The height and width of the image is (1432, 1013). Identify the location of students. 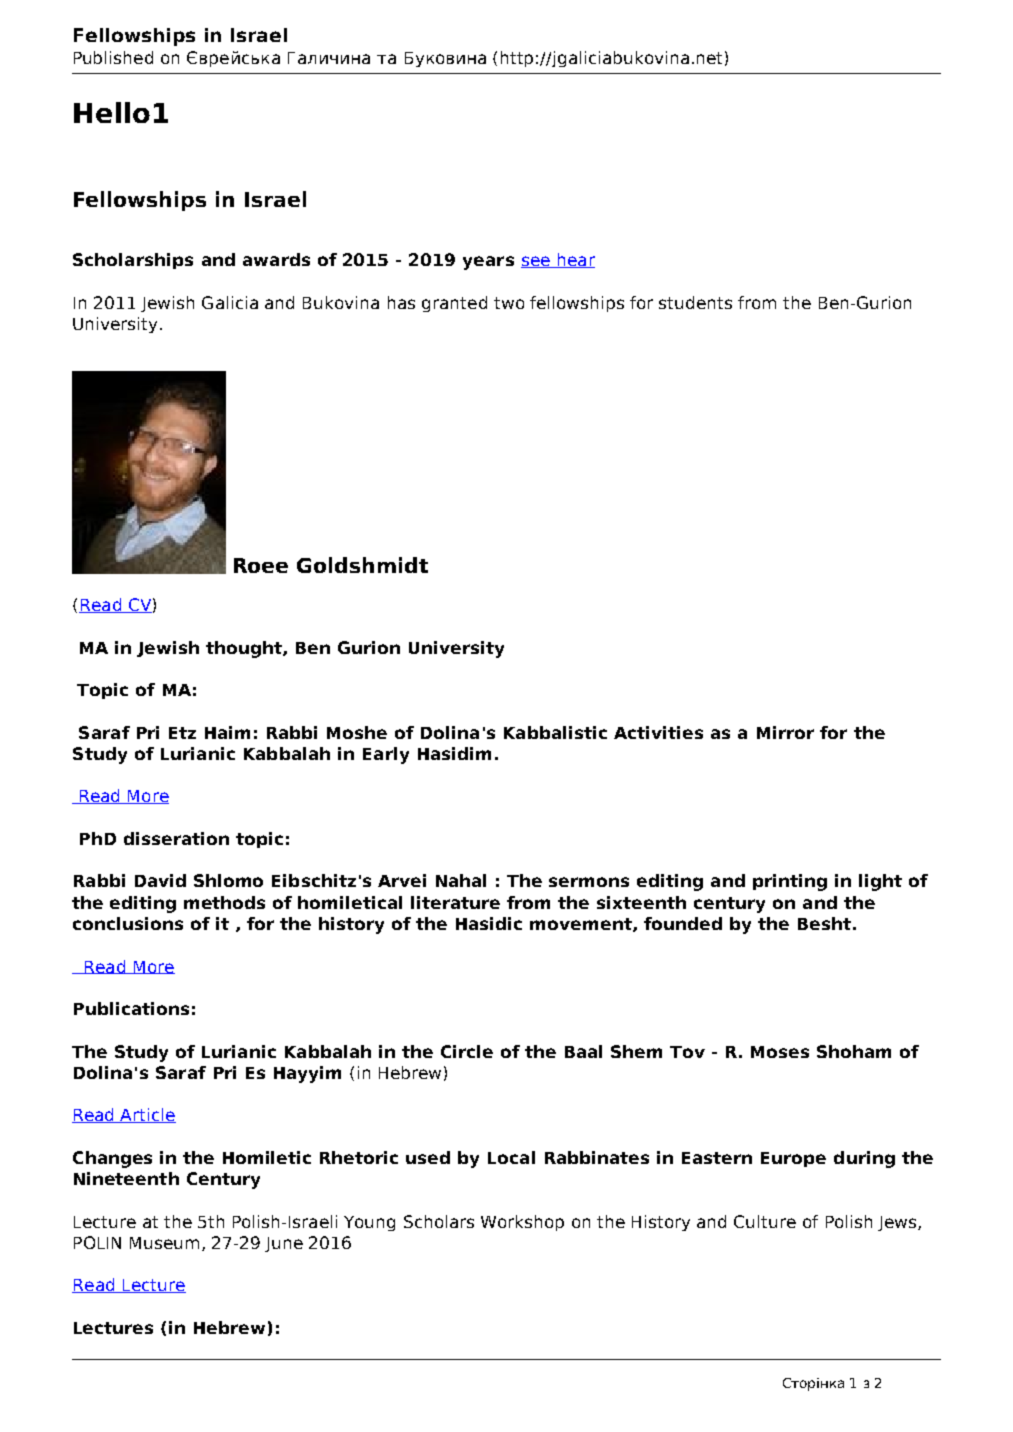
(695, 302).
